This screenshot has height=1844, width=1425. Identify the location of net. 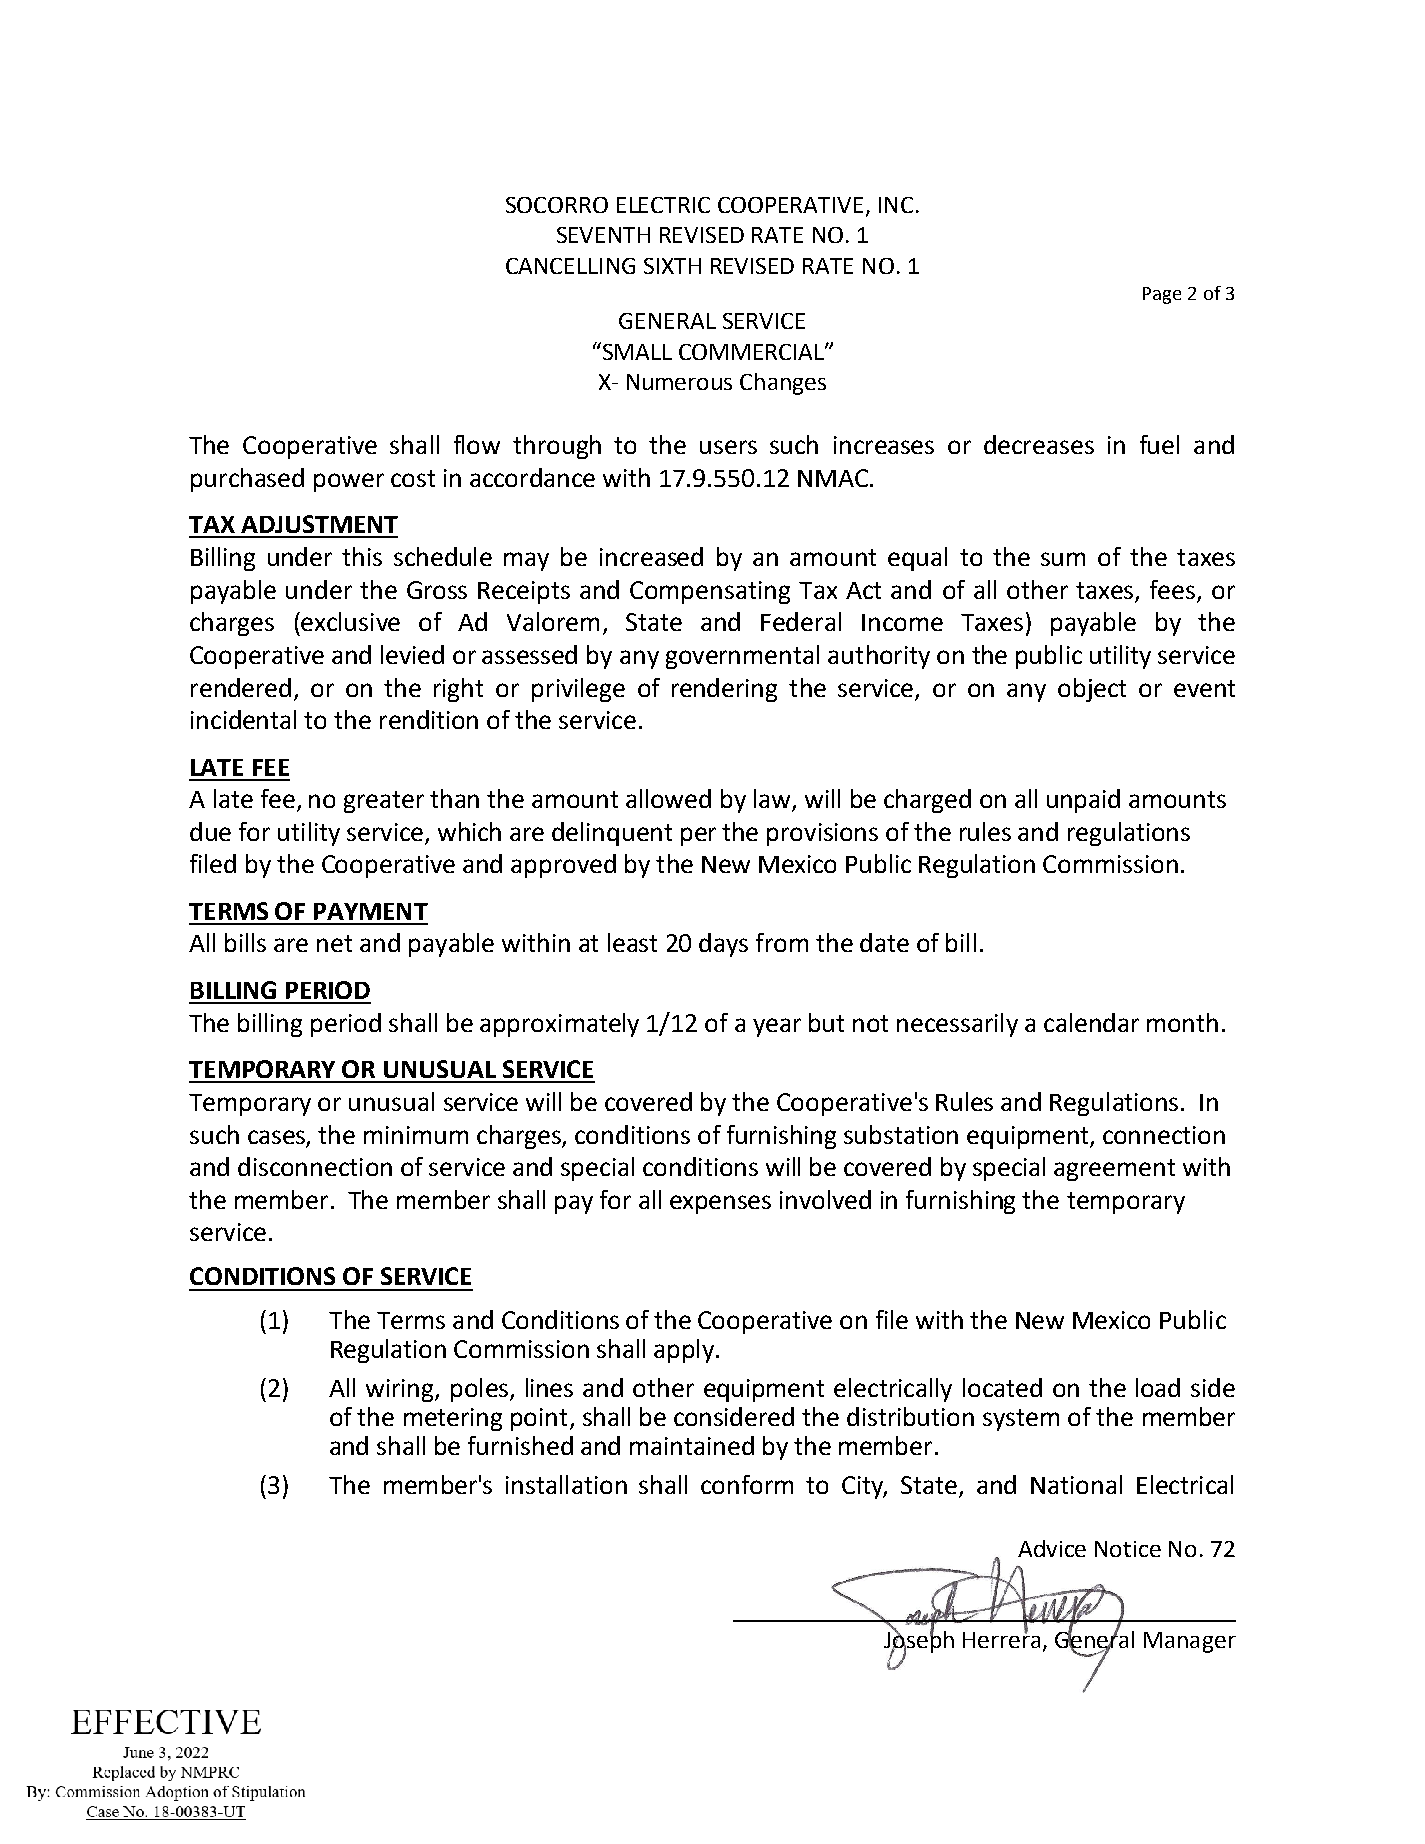
(334, 943).
